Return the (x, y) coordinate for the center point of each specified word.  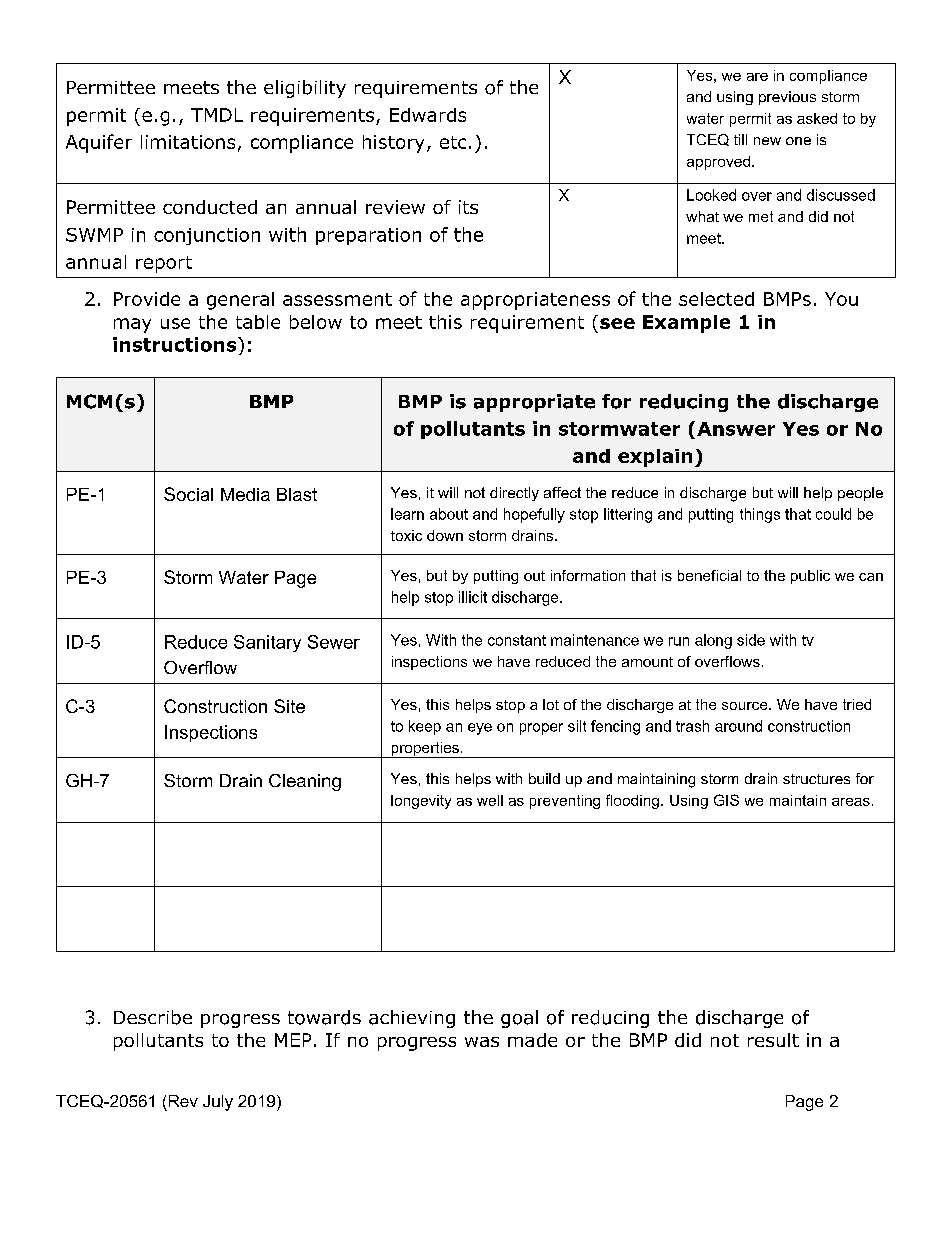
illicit (473, 597)
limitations (188, 142)
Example (686, 324)
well (490, 800)
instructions (176, 344)
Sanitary (267, 643)
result (773, 1040)
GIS (726, 800)
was (482, 1042)
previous (787, 98)
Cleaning (305, 782)
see (617, 323)
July (218, 1103)
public (810, 577)
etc (453, 142)
